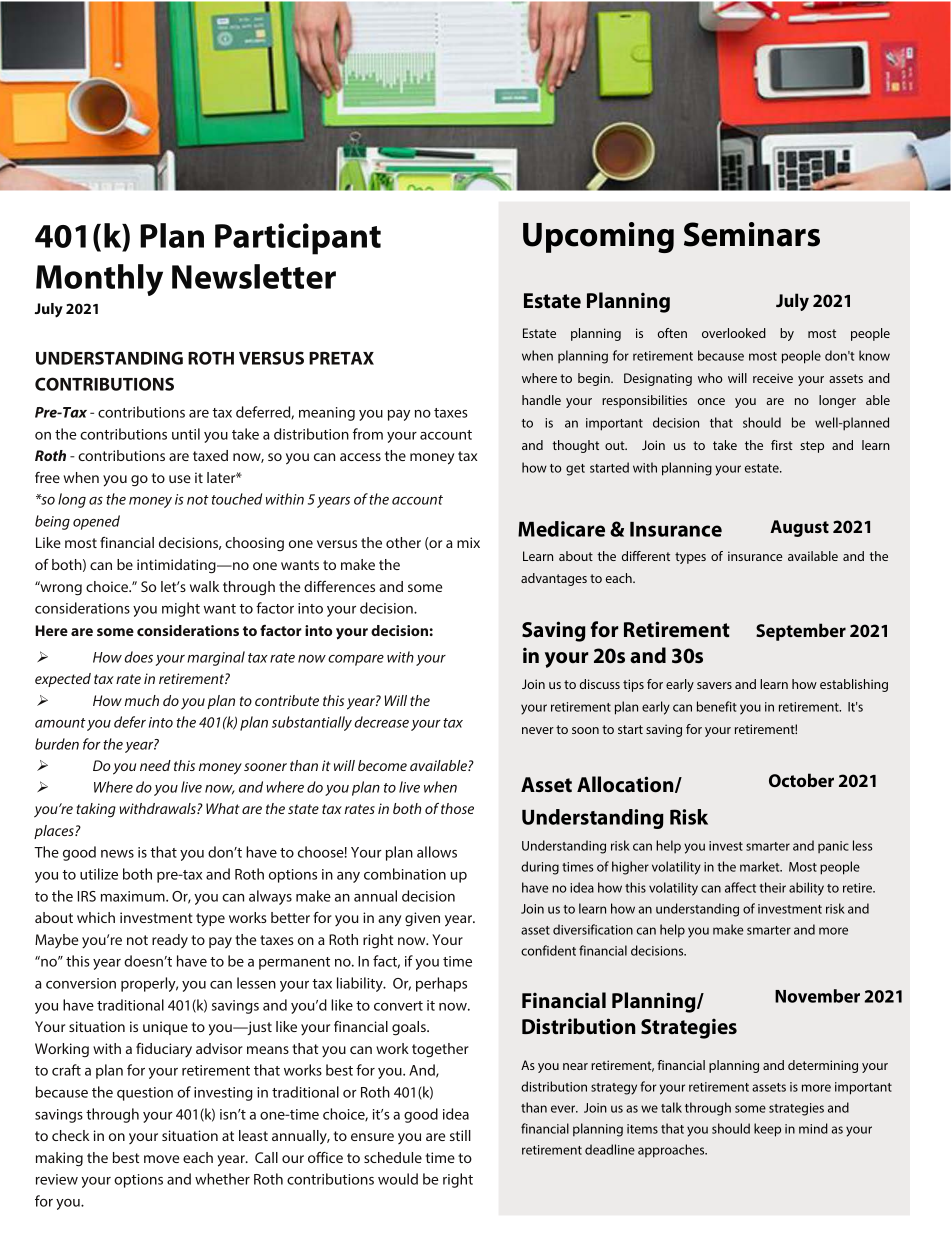 This screenshot has width=952, height=1233. Describe the element at coordinates (381, 722) in the screenshot. I see `decrease` at that location.
